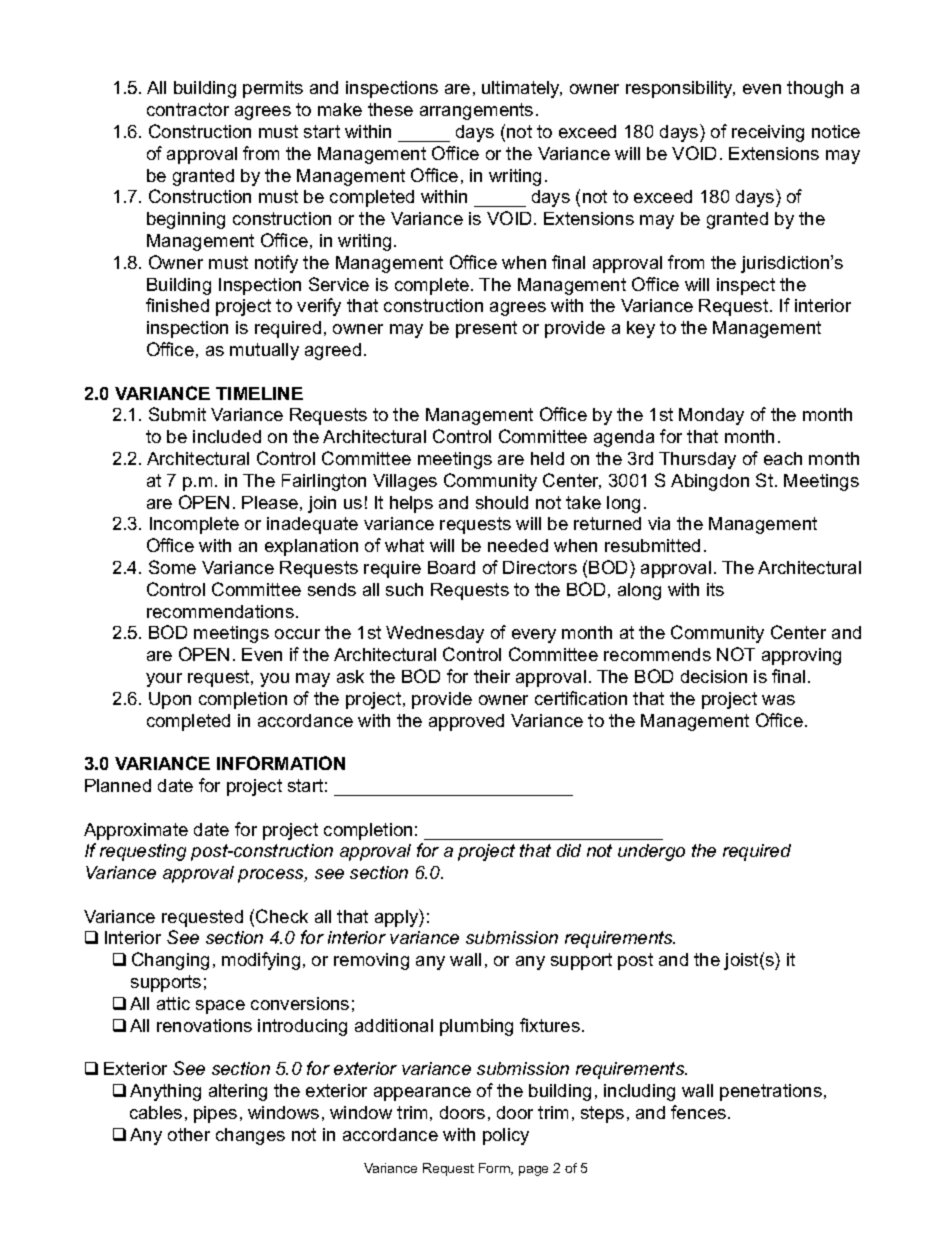 The image size is (952, 1233). Describe the element at coordinates (189, 1134) in the screenshot. I see `other` at that location.
